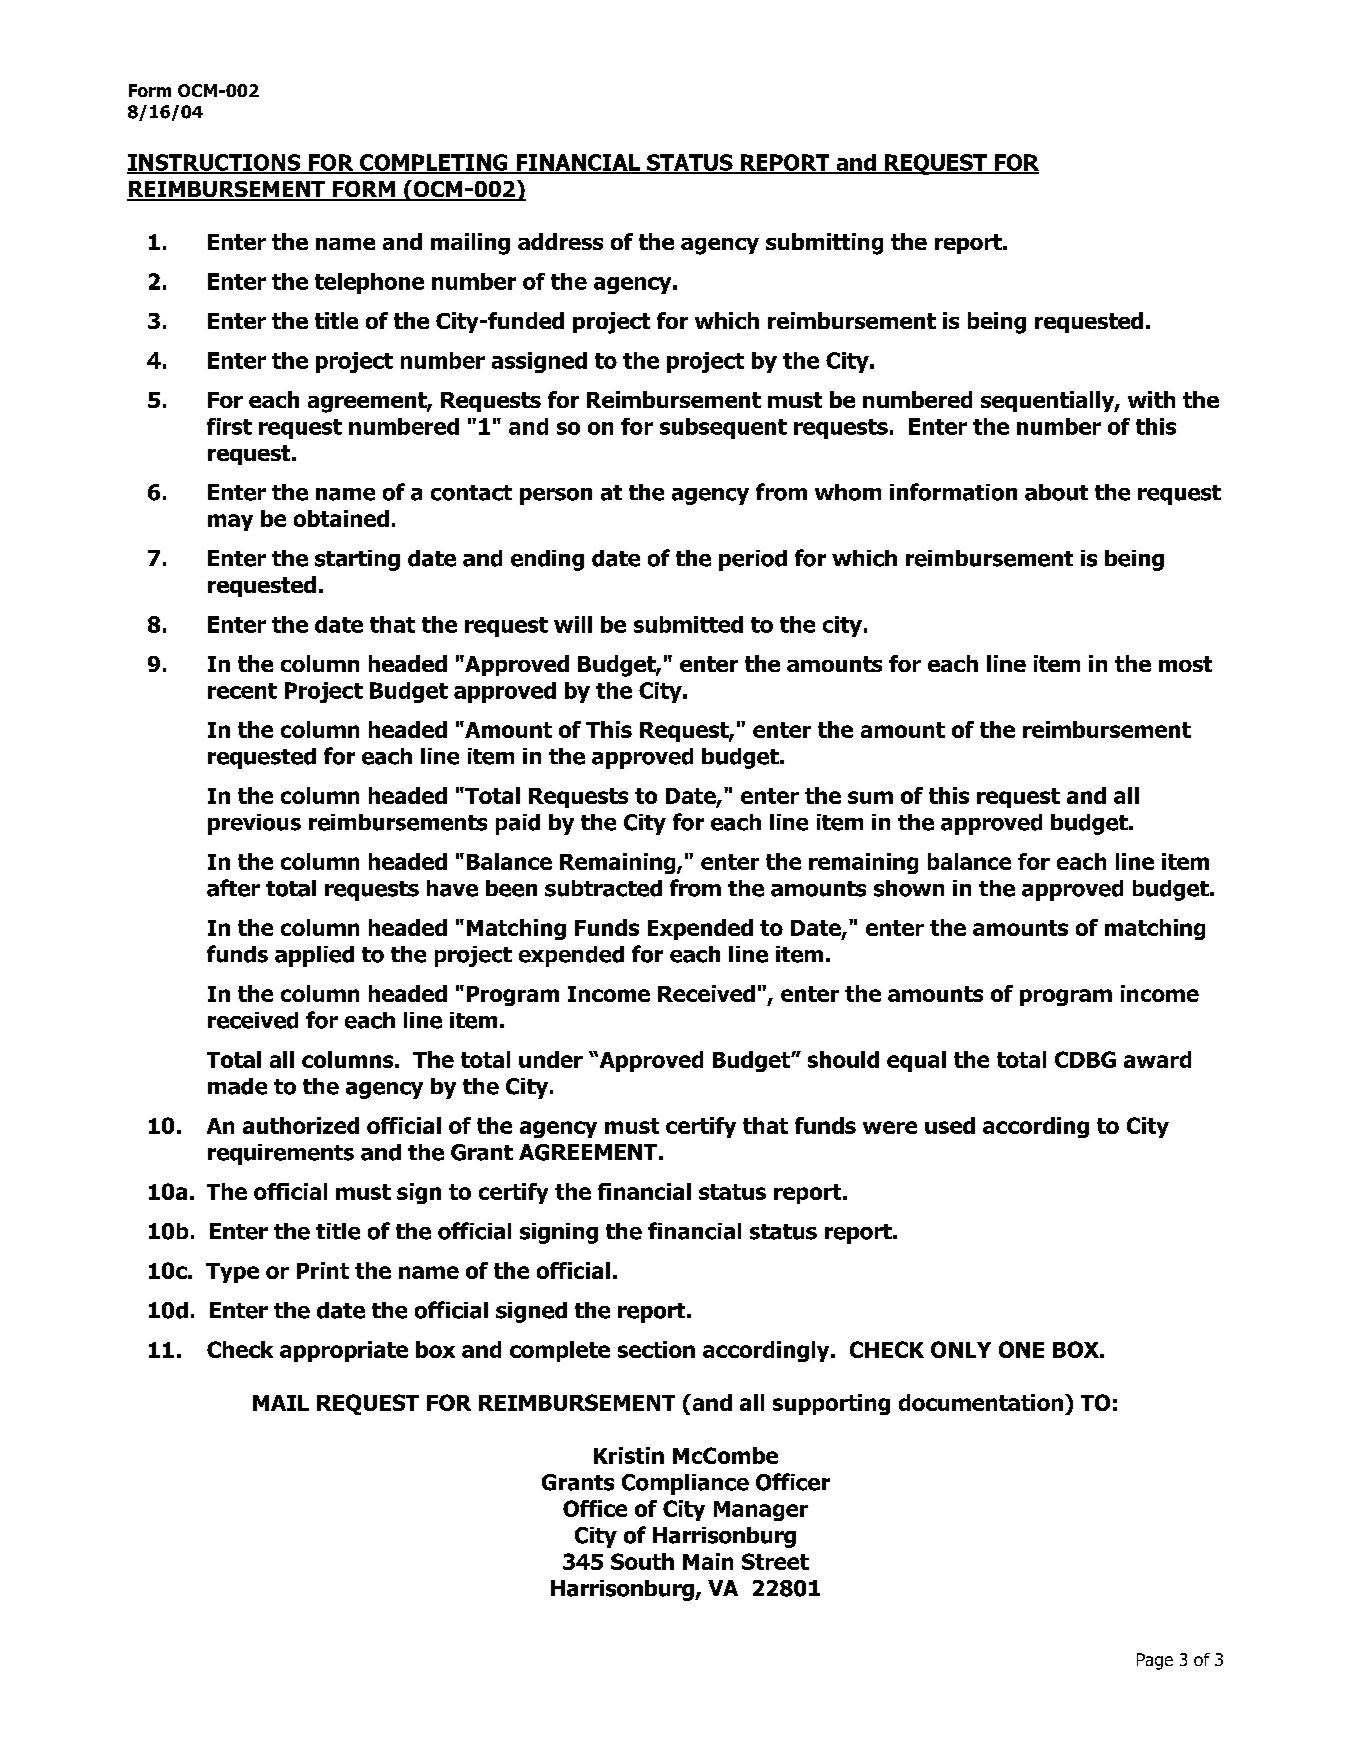  What do you see at coordinates (314, 956) in the screenshot?
I see `applied` at bounding box center [314, 956].
